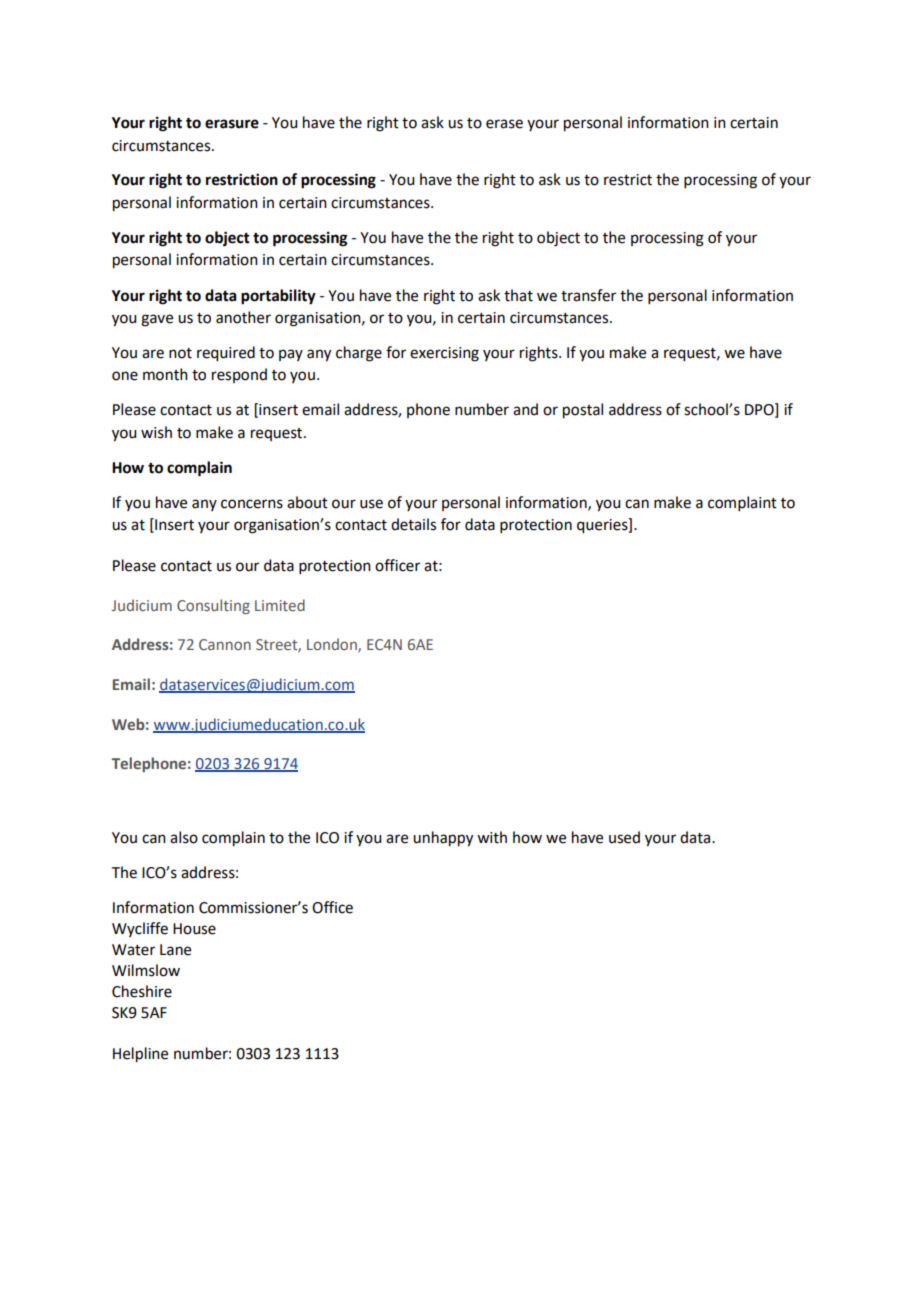 This image has height=1308, width=924. I want to click on Consulting, so click(213, 606).
